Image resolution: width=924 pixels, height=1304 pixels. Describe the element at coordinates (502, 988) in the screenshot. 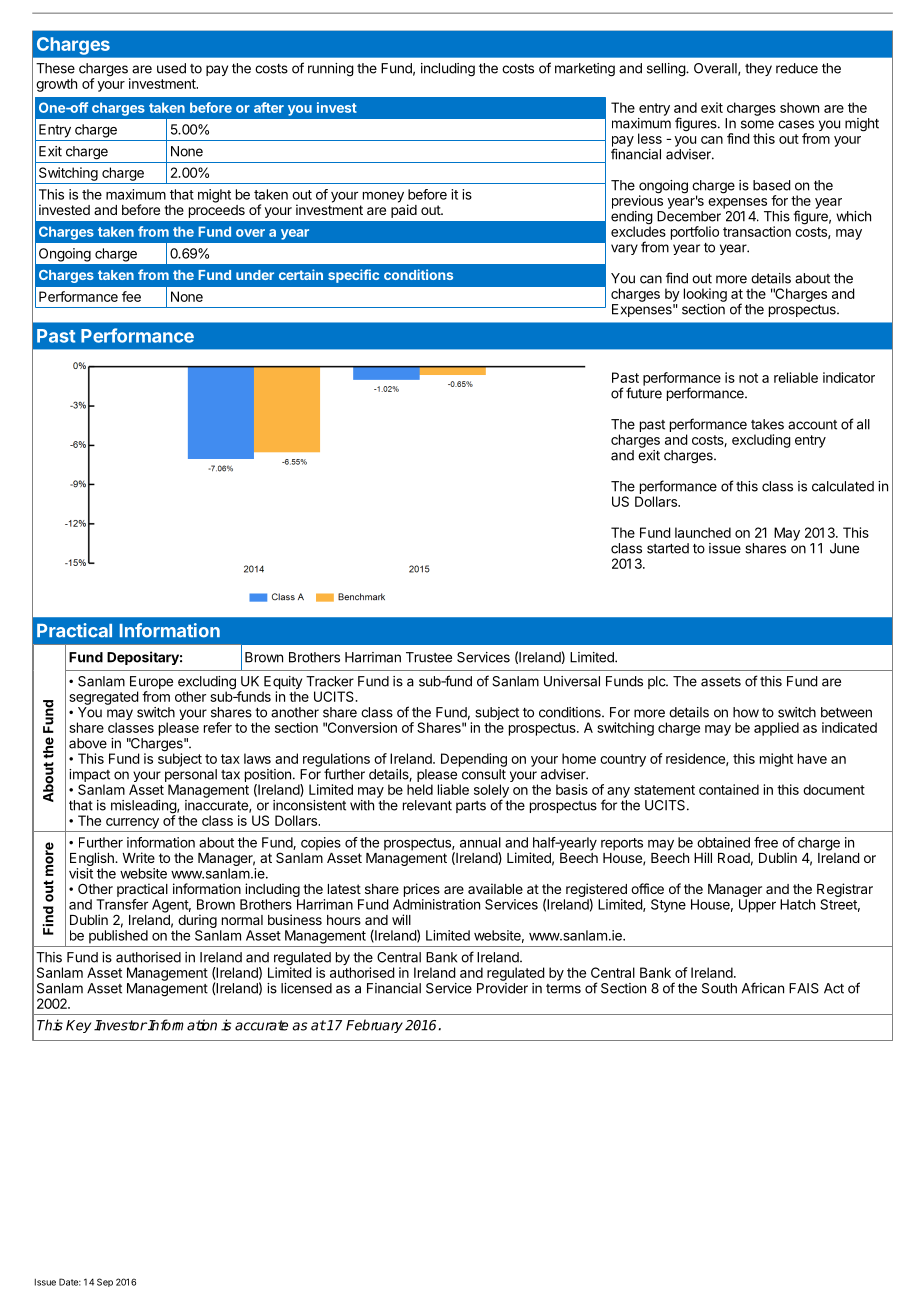

I see `Provider` at that location.
